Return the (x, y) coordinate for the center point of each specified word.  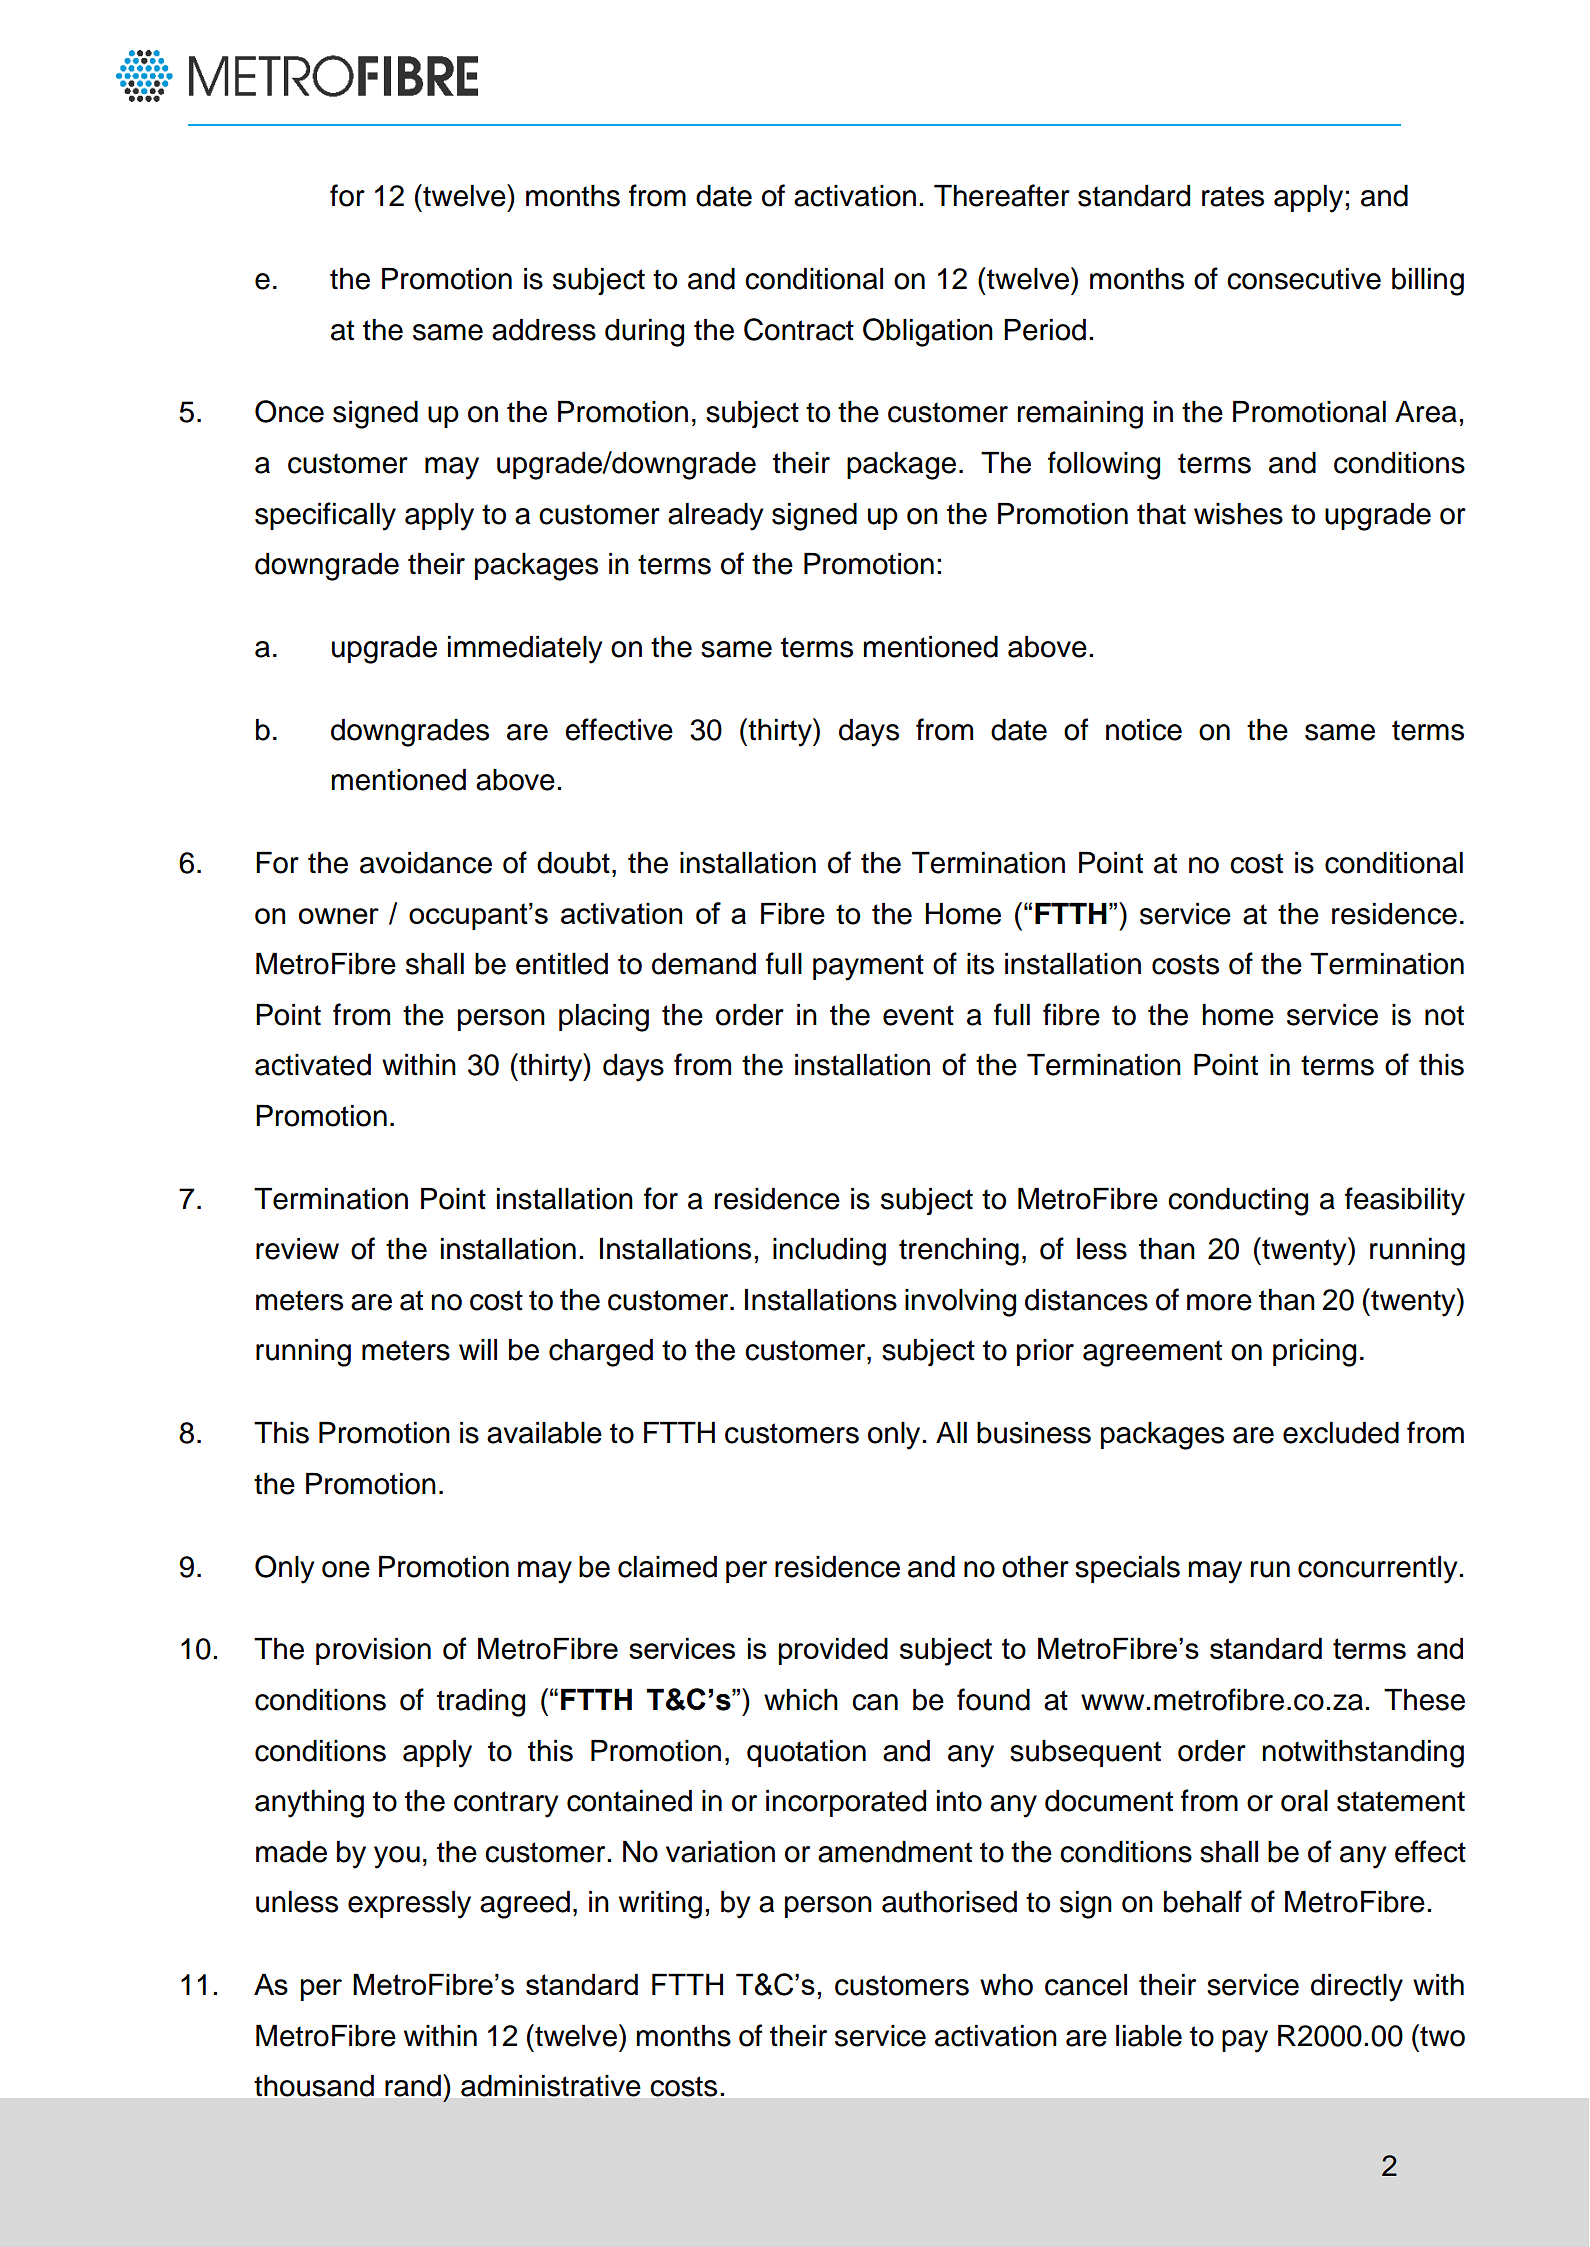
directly (1357, 1988)
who (1006, 1985)
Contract (799, 329)
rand (413, 2086)
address (544, 330)
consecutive (1304, 279)
